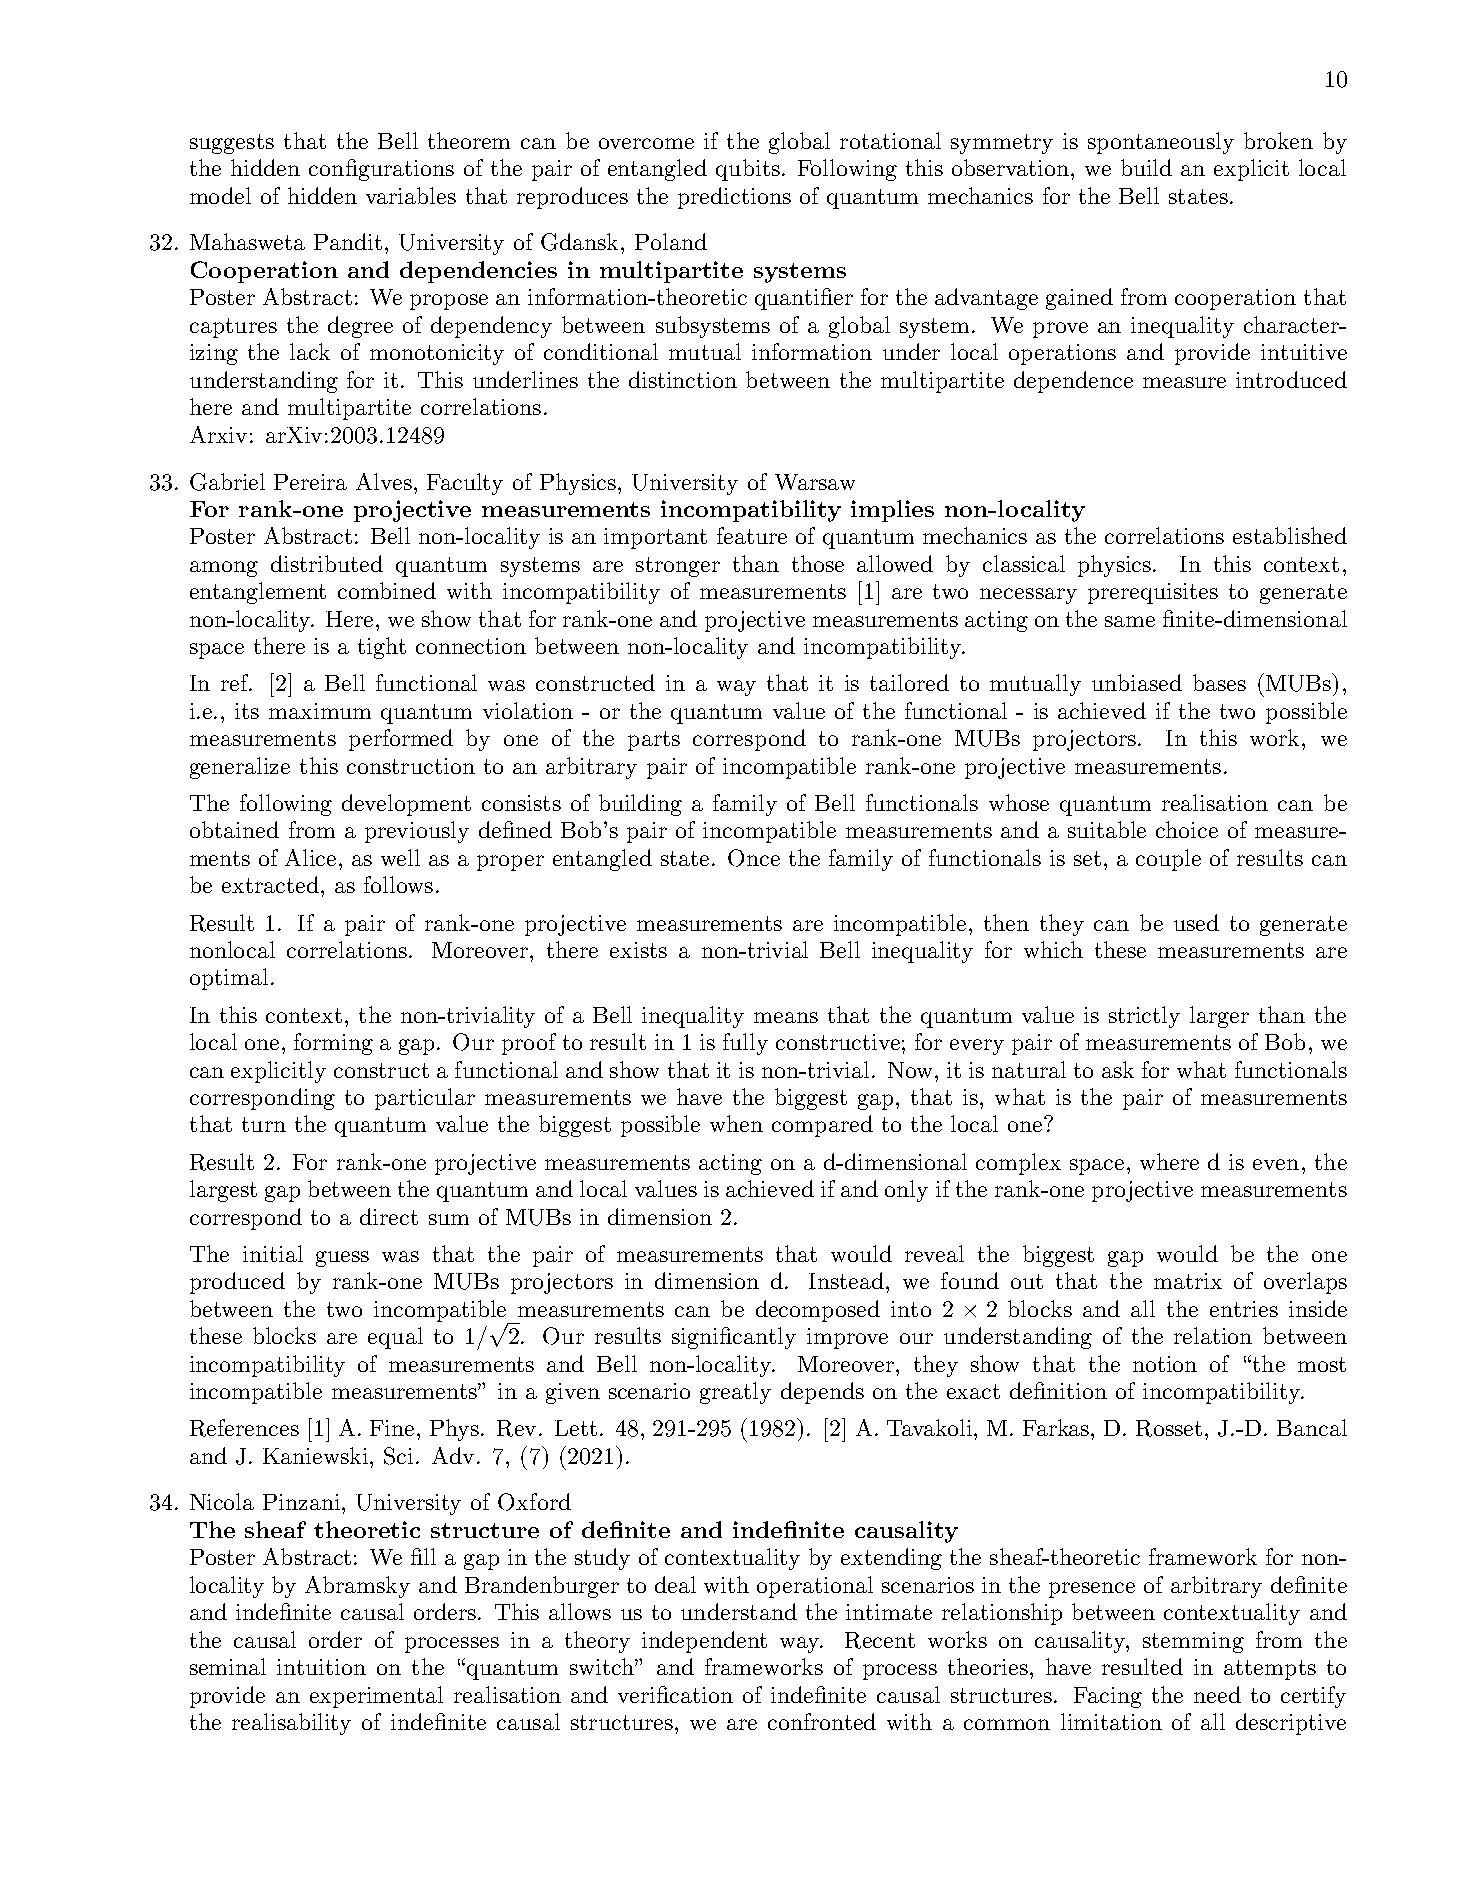 This screenshot has height=1899, width=1468. What do you see at coordinates (748, 170) in the screenshot?
I see `qubits` at bounding box center [748, 170].
